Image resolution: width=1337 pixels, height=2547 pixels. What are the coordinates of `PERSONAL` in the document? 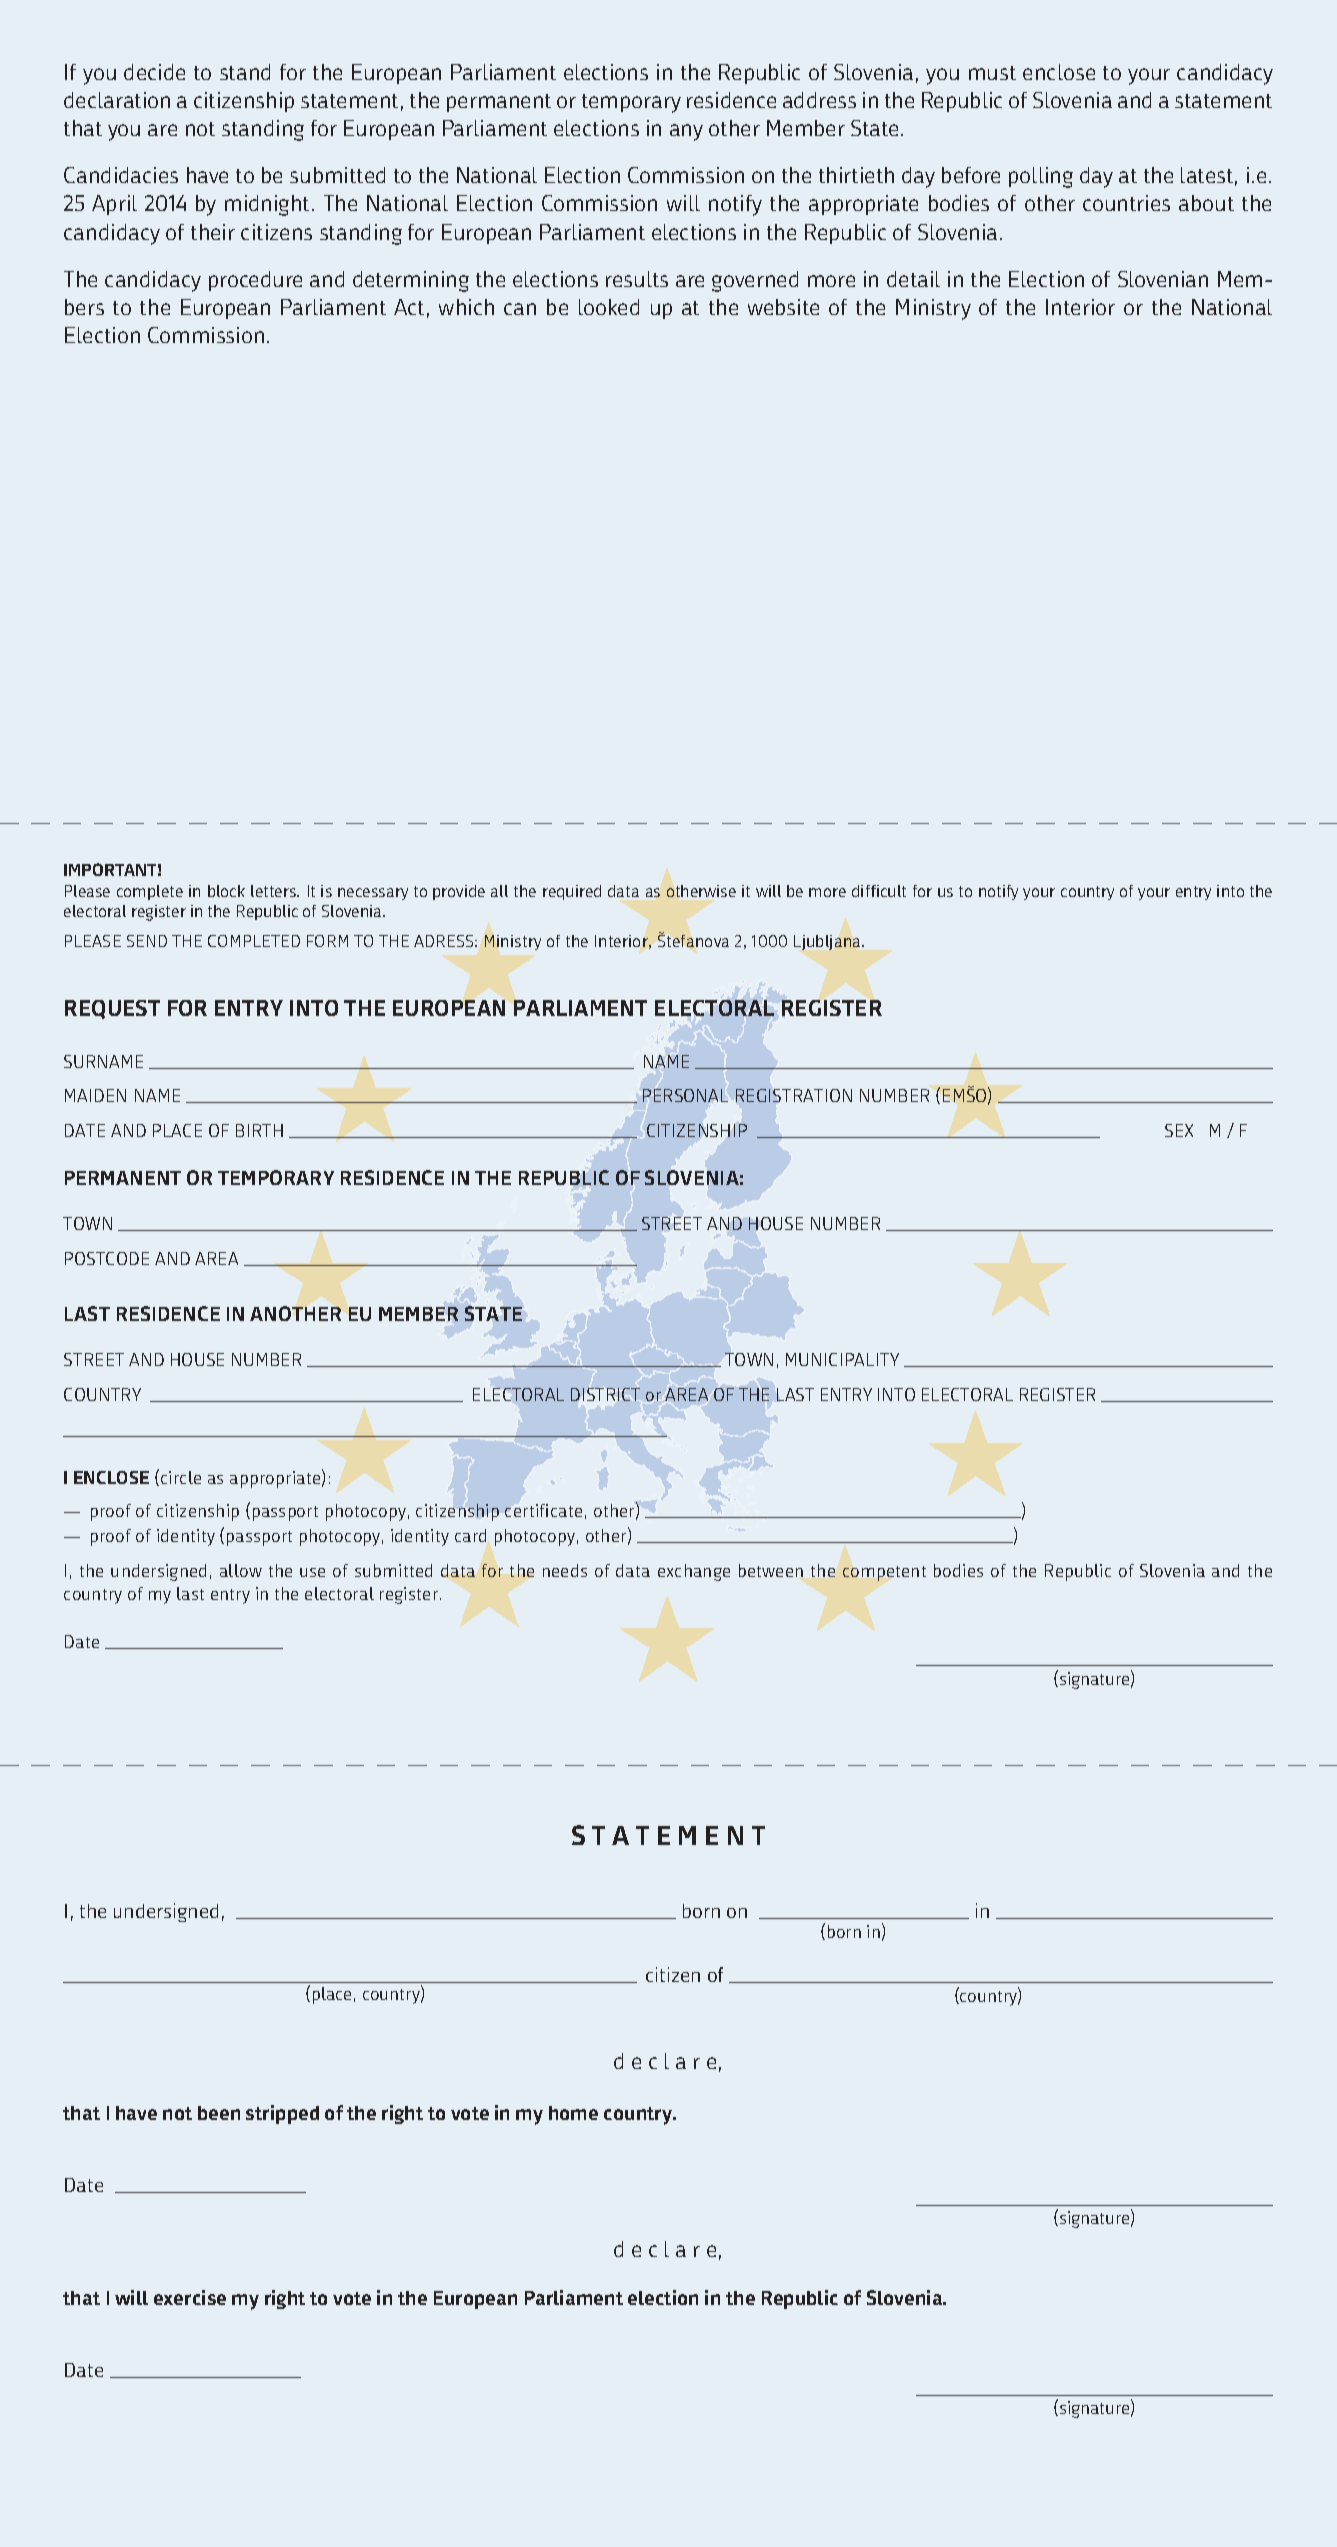 It's located at (685, 1095).
